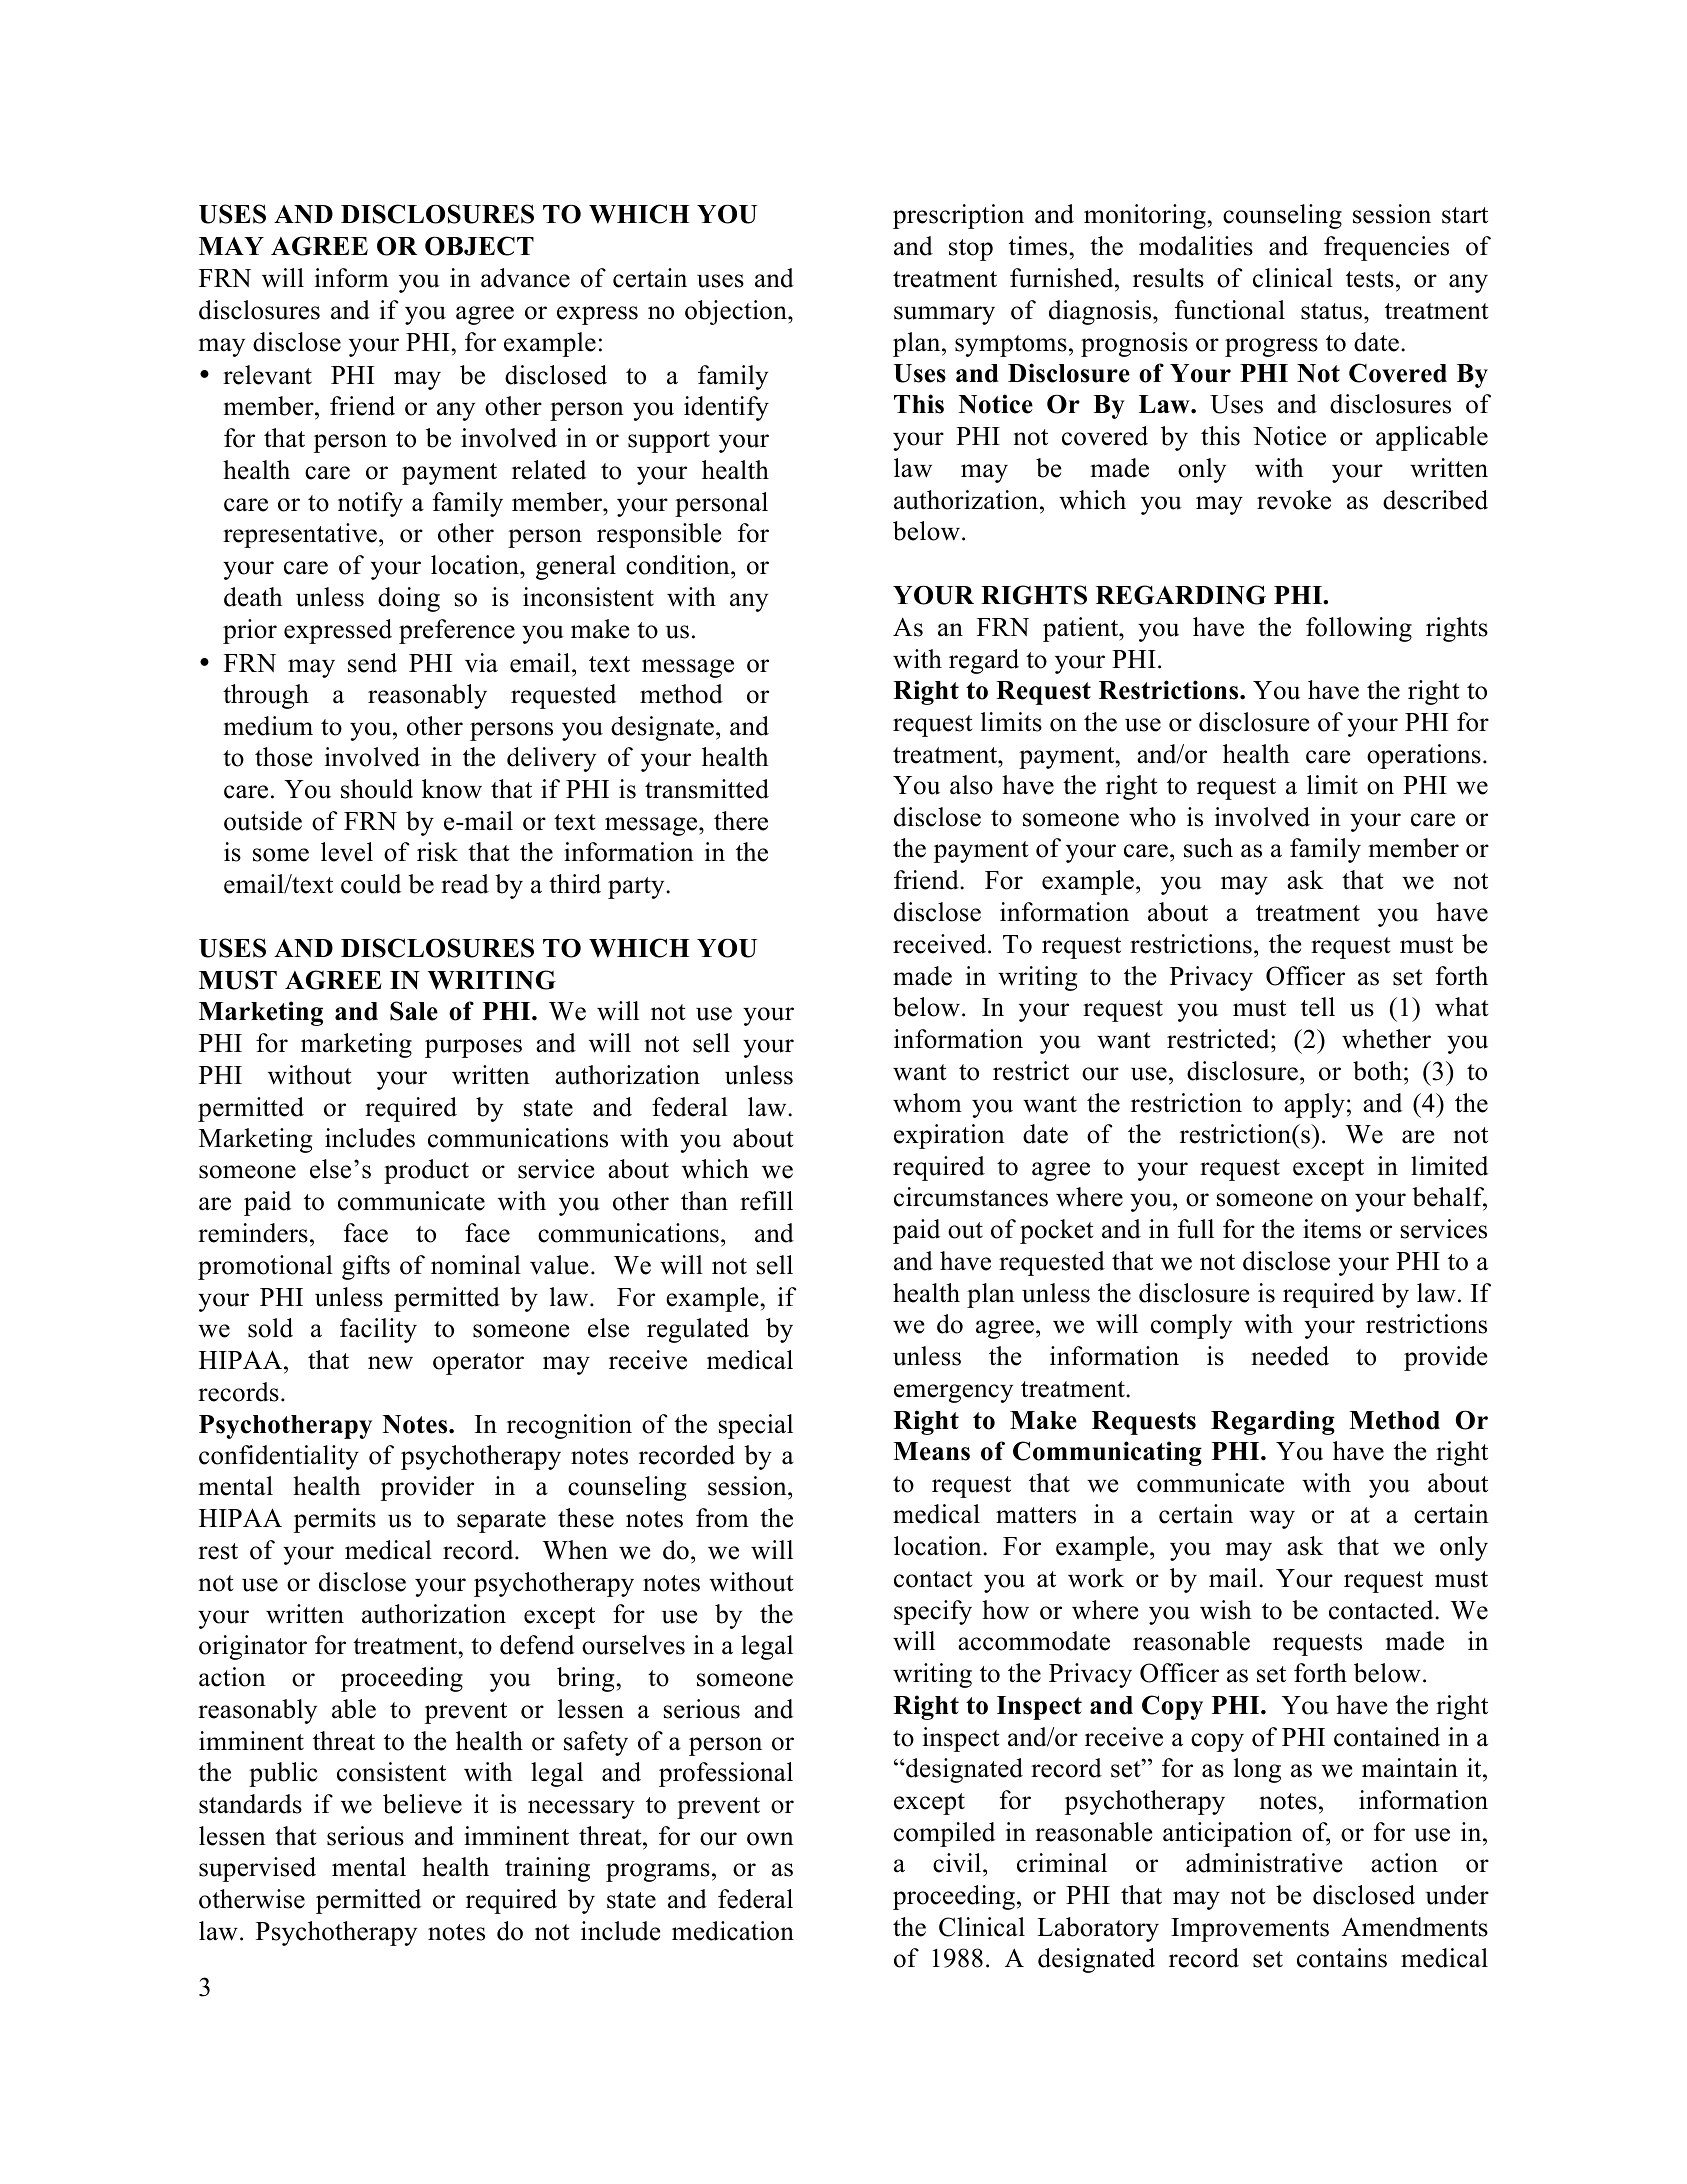 This image has width=1687, height=2184. Describe the element at coordinates (741, 821) in the image. I see `there` at that location.
